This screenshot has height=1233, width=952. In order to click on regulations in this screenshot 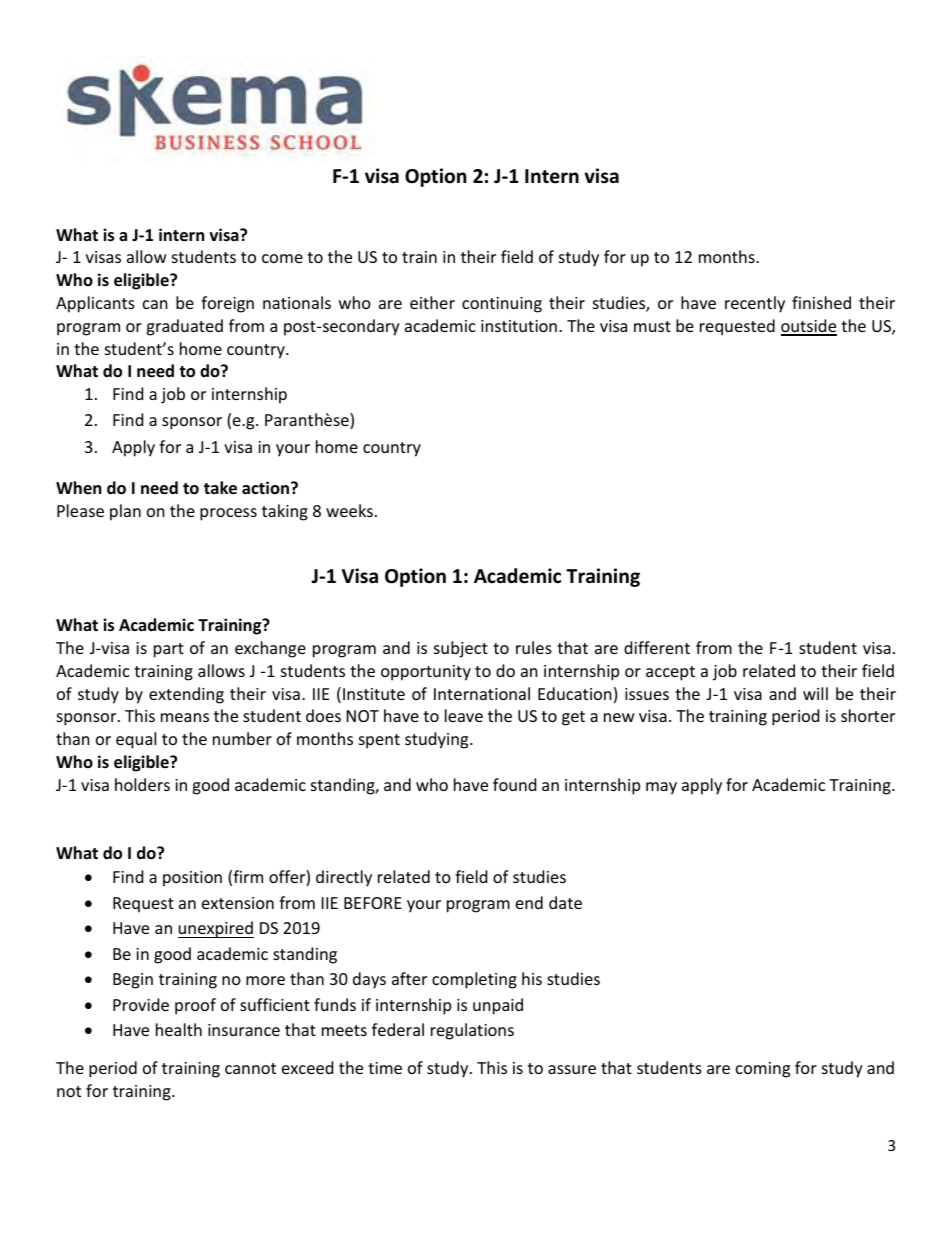, I will do `click(472, 1031)`.
